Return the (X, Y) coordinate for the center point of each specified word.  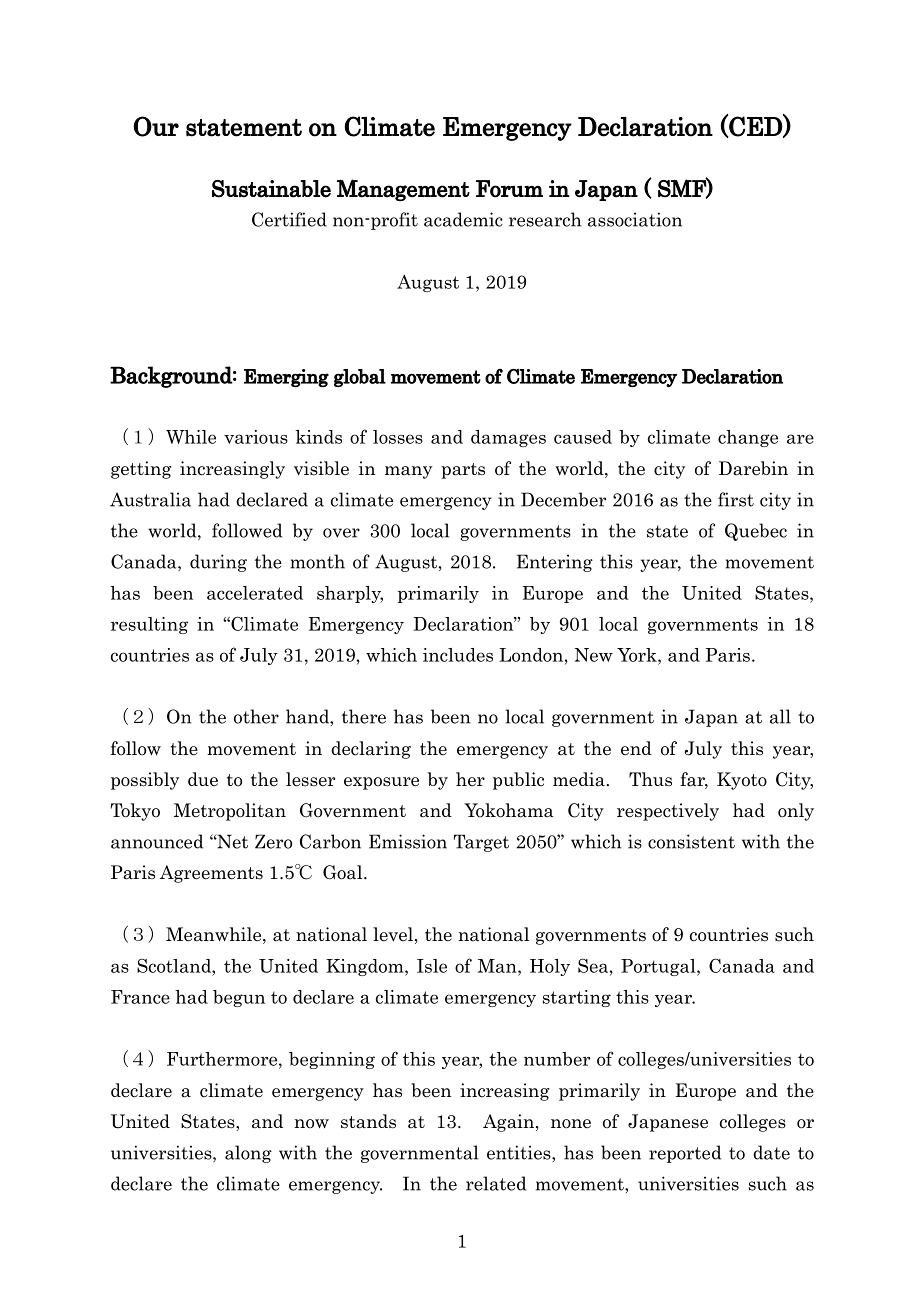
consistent (691, 841)
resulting (149, 625)
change (748, 438)
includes (458, 655)
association (635, 219)
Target (481, 843)
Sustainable (271, 189)
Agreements (211, 874)
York (638, 655)
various (256, 437)
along (248, 1154)
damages (508, 438)
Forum (509, 189)
